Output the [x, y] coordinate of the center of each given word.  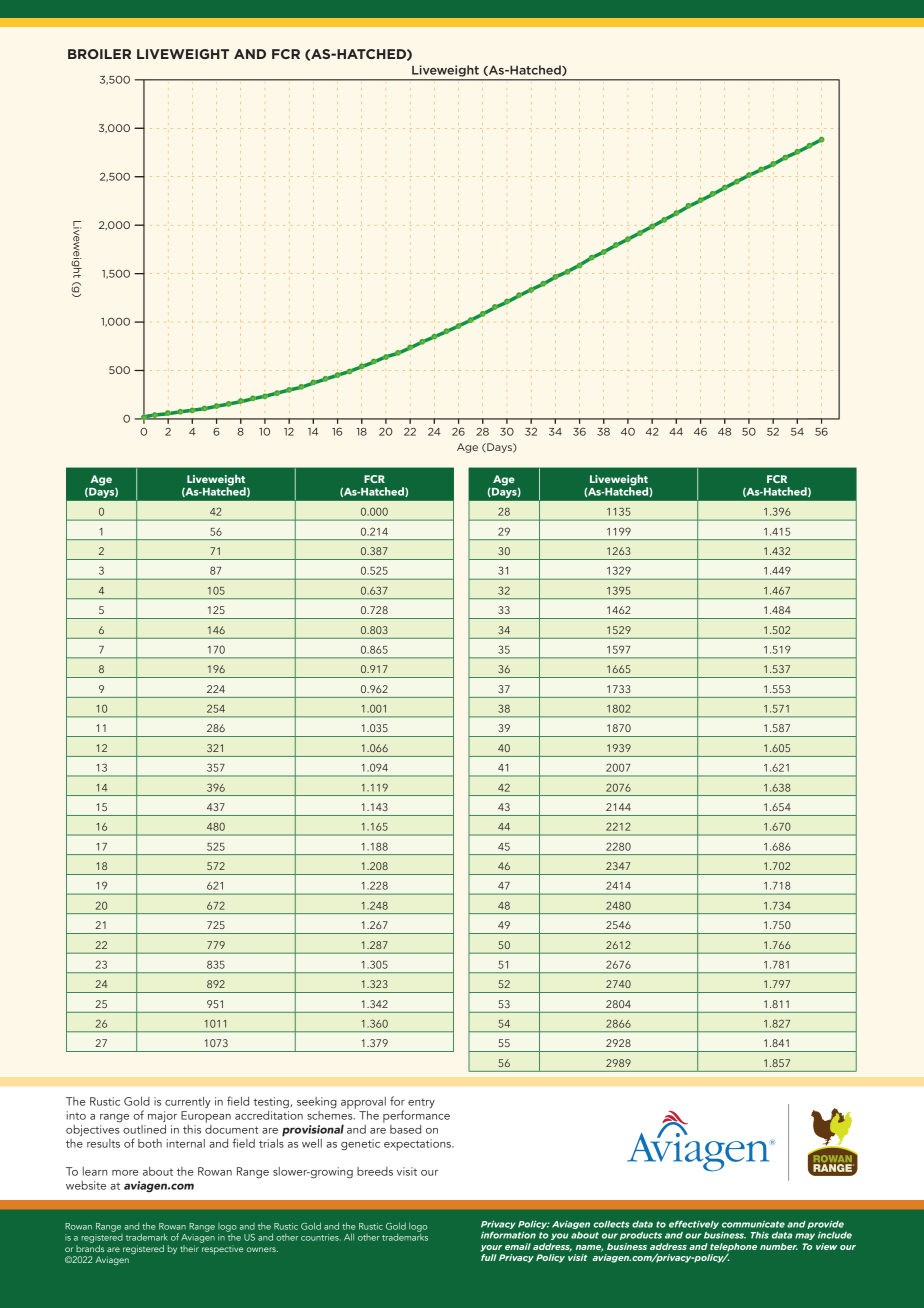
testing [272, 1103]
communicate [753, 1224]
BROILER [99, 54]
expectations [418, 1145]
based [405, 1129]
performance [416, 1116]
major [162, 1116]
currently [188, 1102]
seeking [317, 1103]
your [491, 1248]
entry [421, 1103]
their [190, 1247]
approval [363, 1103]
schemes [331, 1114]
